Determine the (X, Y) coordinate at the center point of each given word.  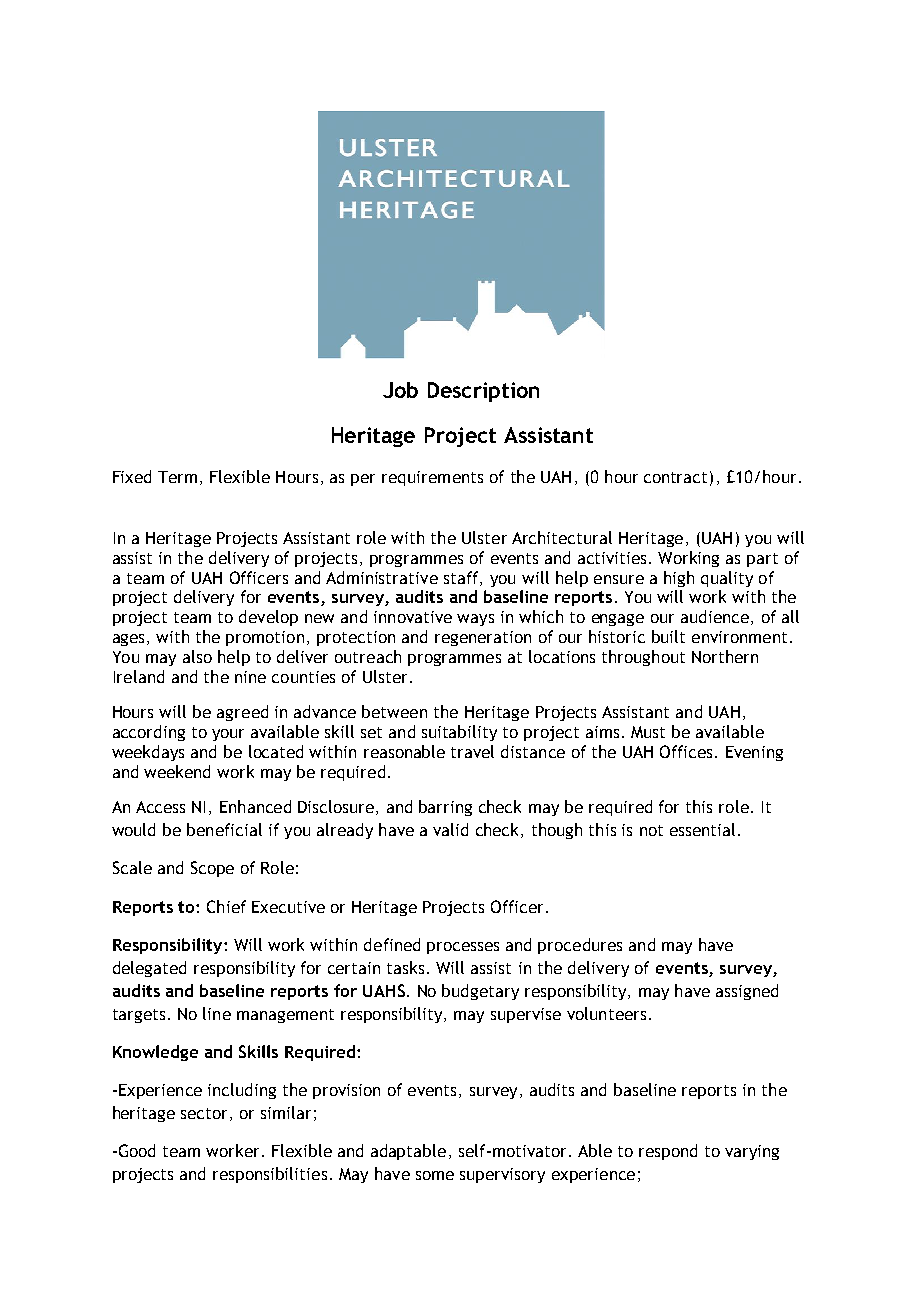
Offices (686, 751)
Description (483, 392)
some (435, 1175)
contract (675, 477)
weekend (177, 771)
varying (752, 1152)
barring (445, 808)
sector (204, 1113)
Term (177, 477)
